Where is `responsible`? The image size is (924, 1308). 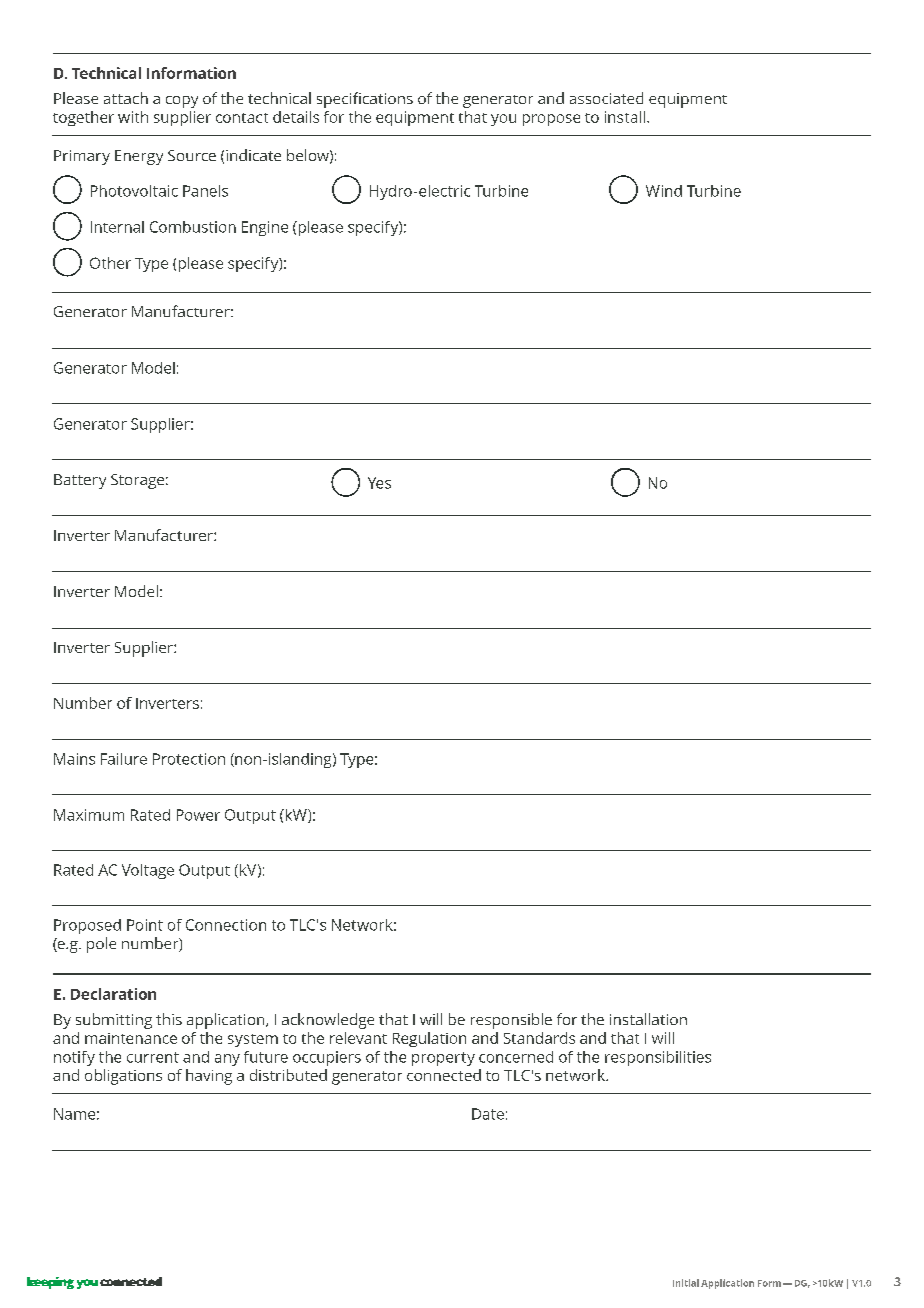
responsible is located at coordinates (511, 1021).
